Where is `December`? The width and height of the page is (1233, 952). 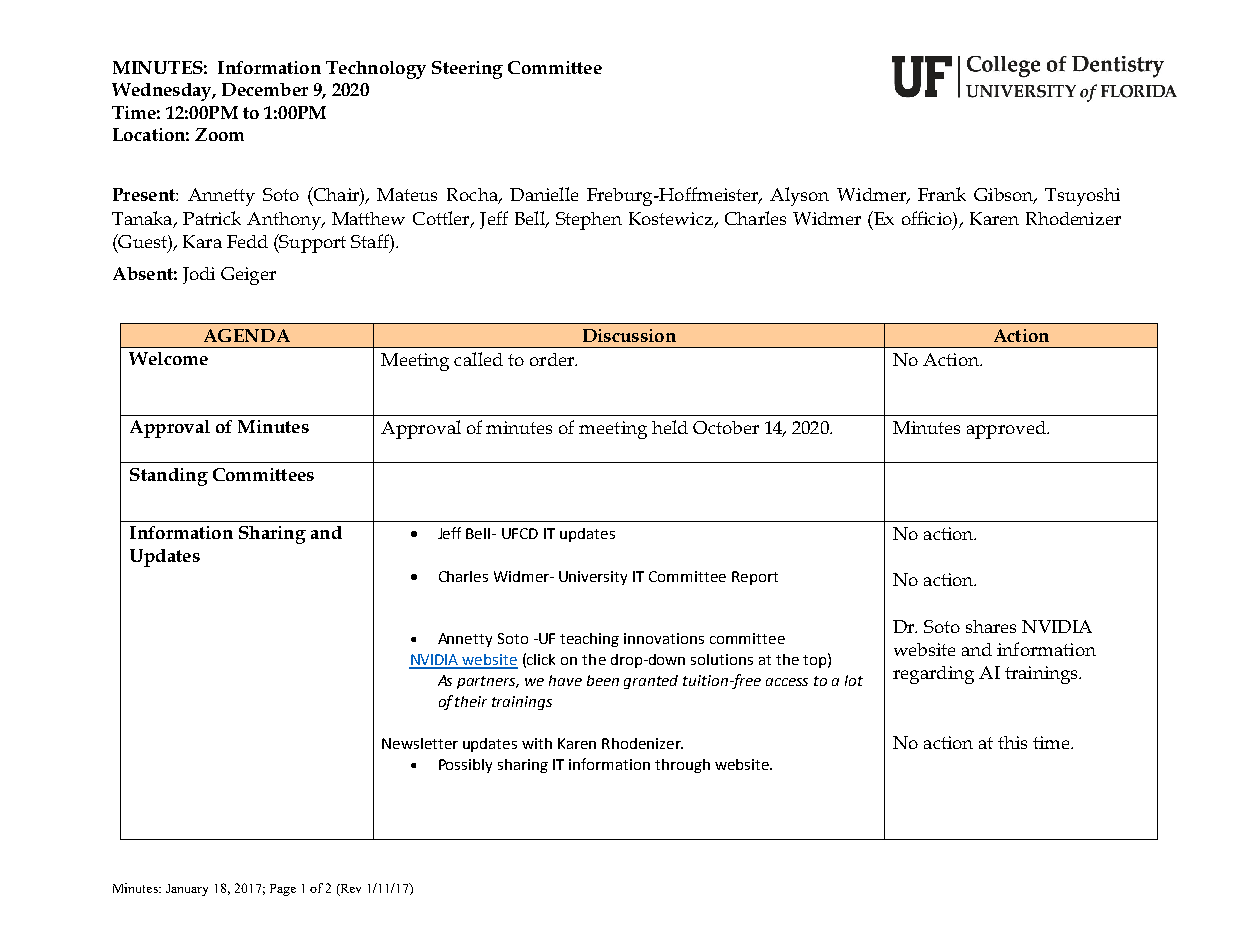 December is located at coordinates (265, 89).
